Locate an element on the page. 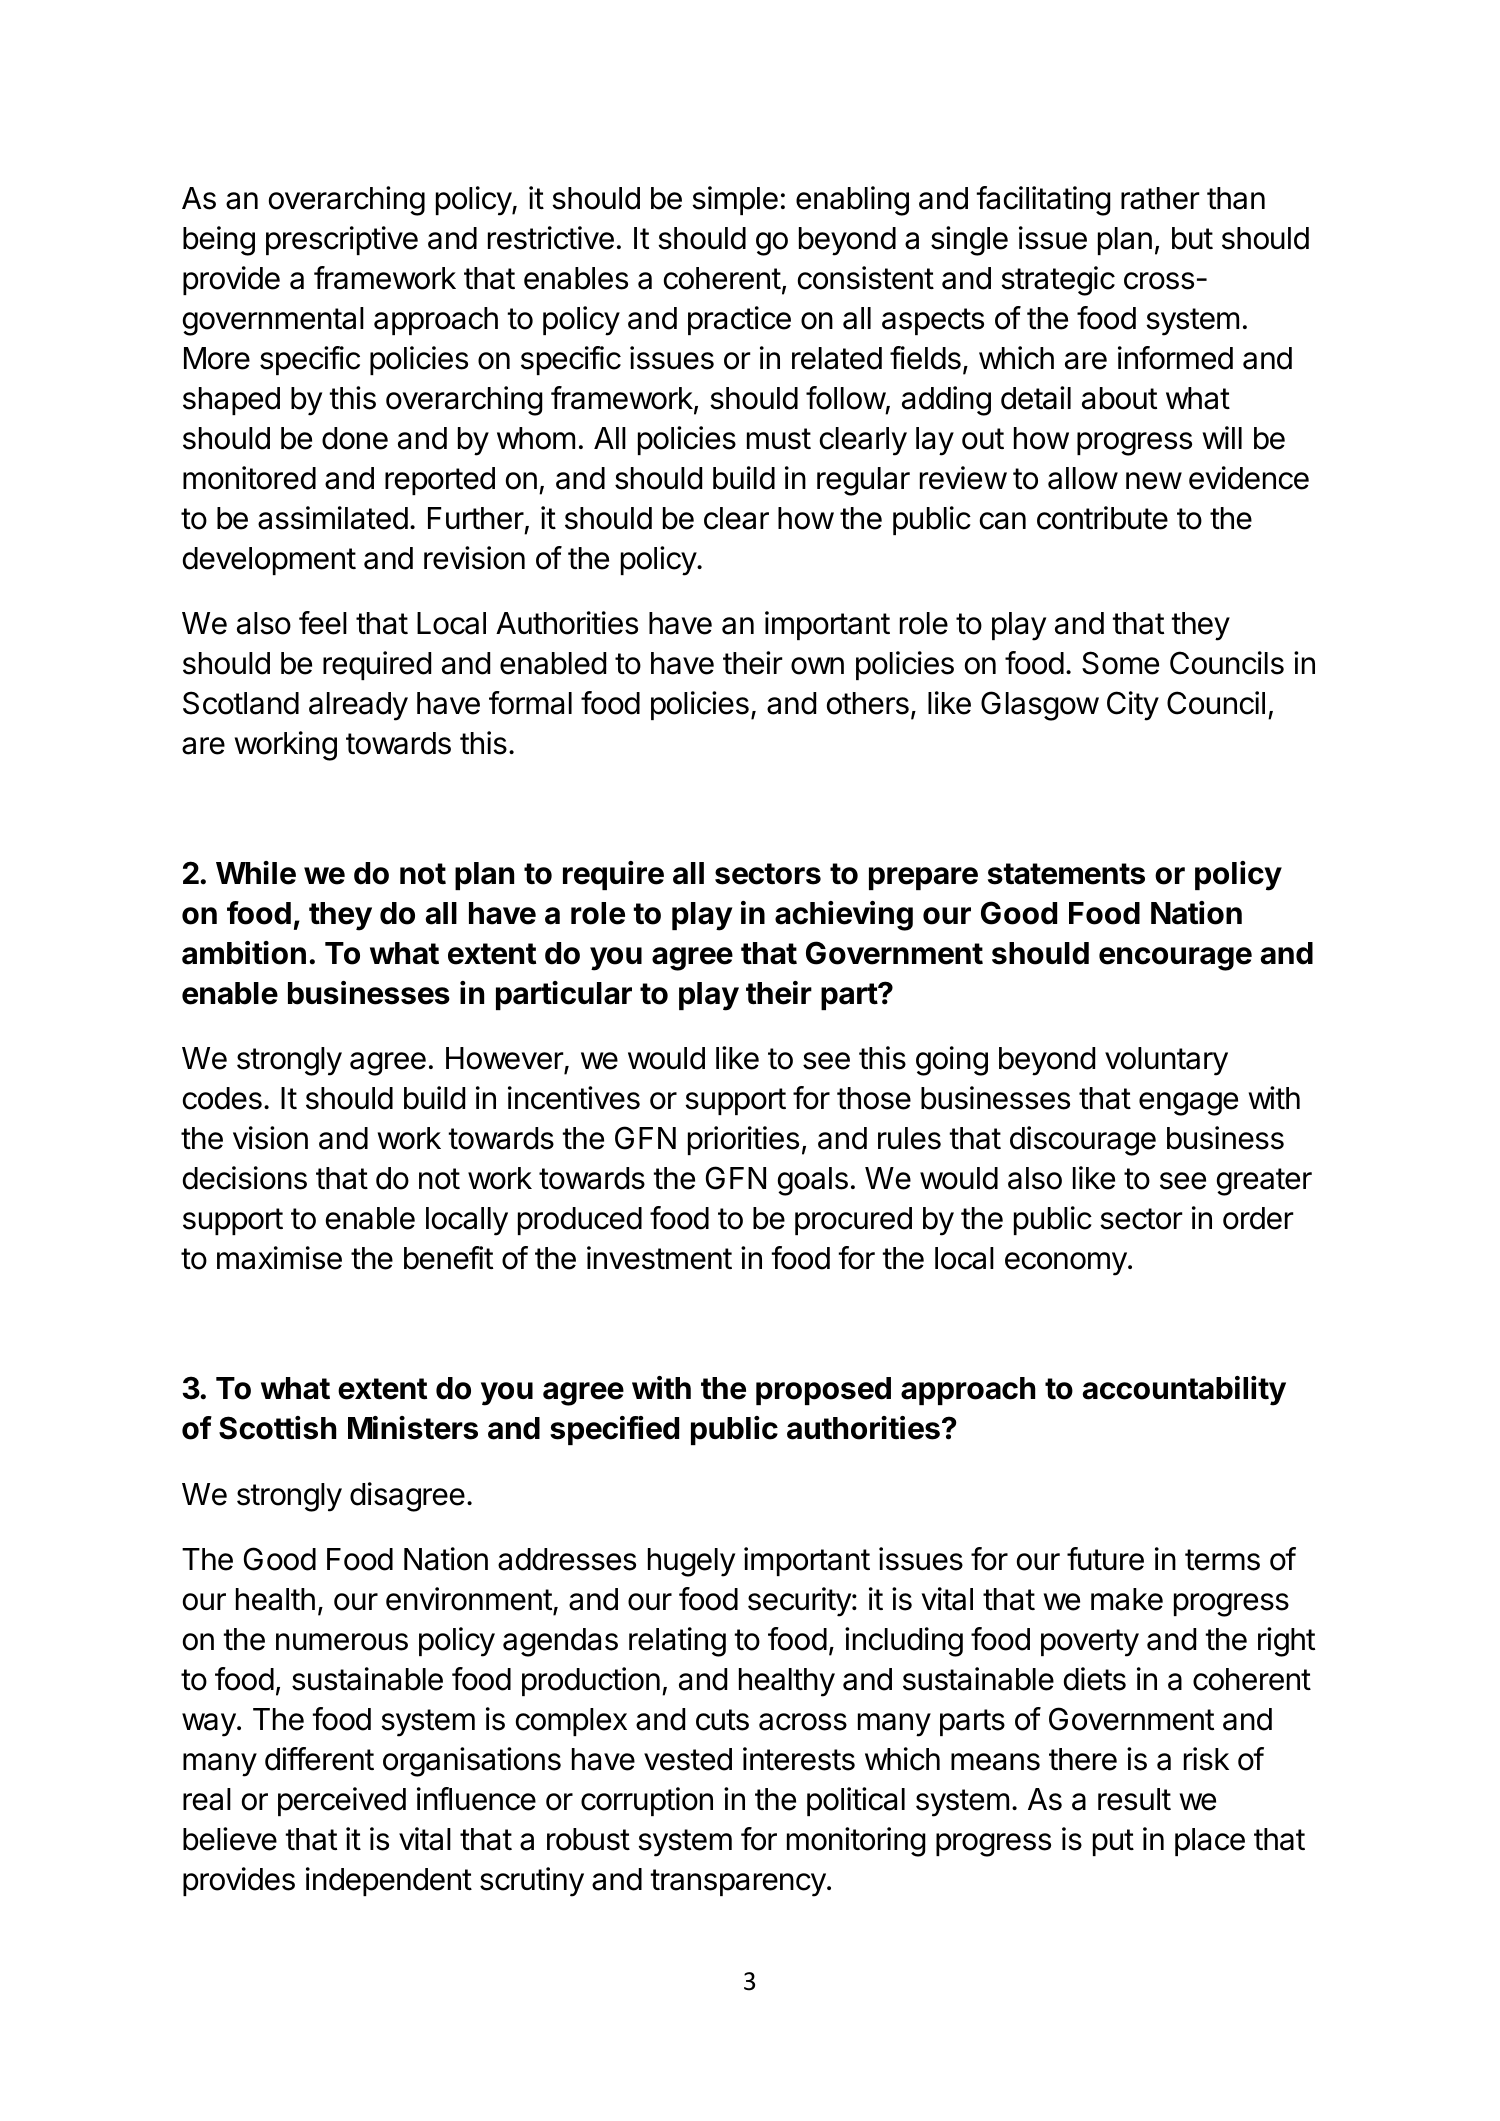 Image resolution: width=1500 pixels, height=2121 pixels. simple is located at coordinates (735, 200).
